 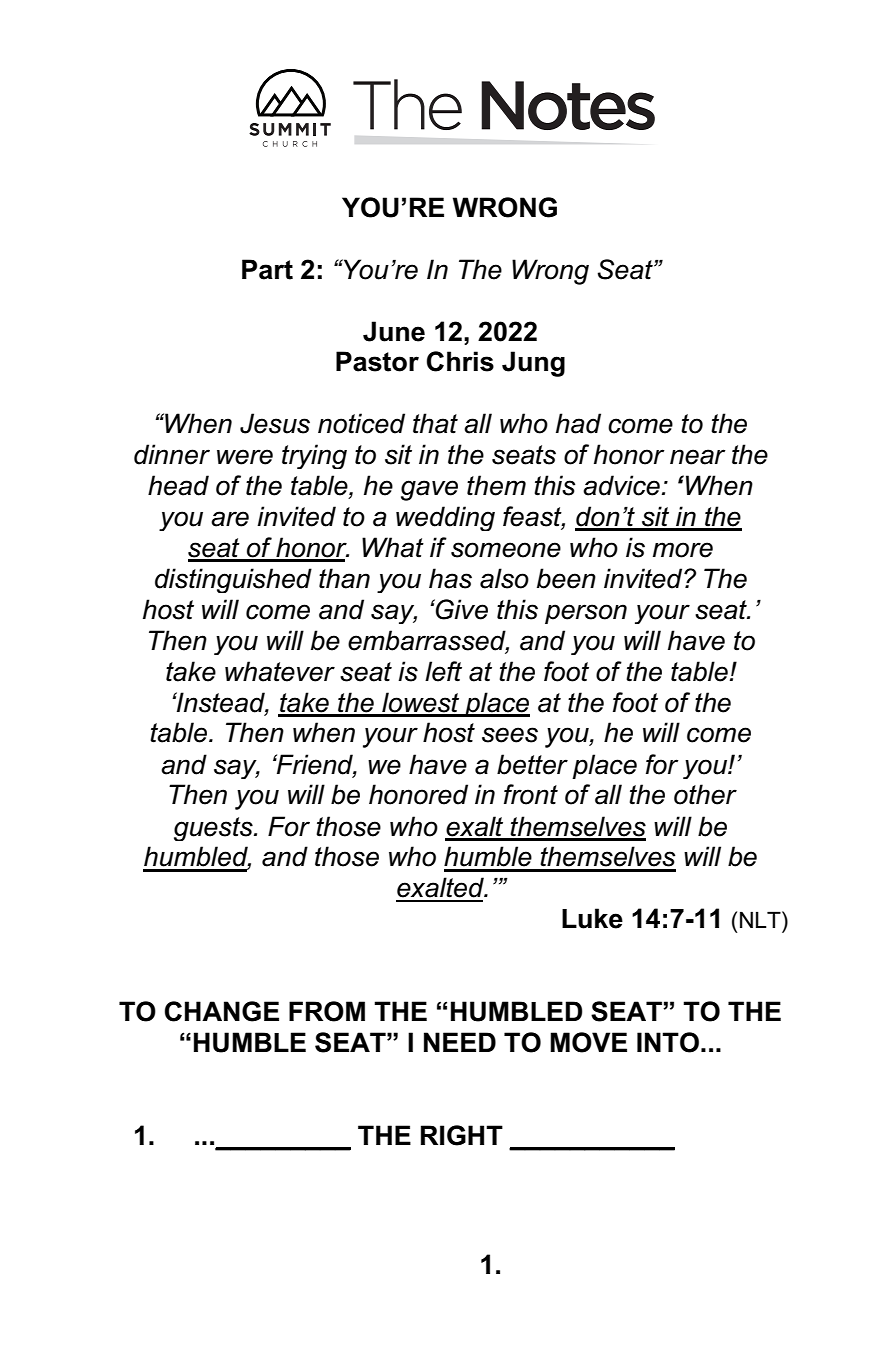 What do you see at coordinates (462, 1135) in the document?
I see `RIGHT` at bounding box center [462, 1135].
